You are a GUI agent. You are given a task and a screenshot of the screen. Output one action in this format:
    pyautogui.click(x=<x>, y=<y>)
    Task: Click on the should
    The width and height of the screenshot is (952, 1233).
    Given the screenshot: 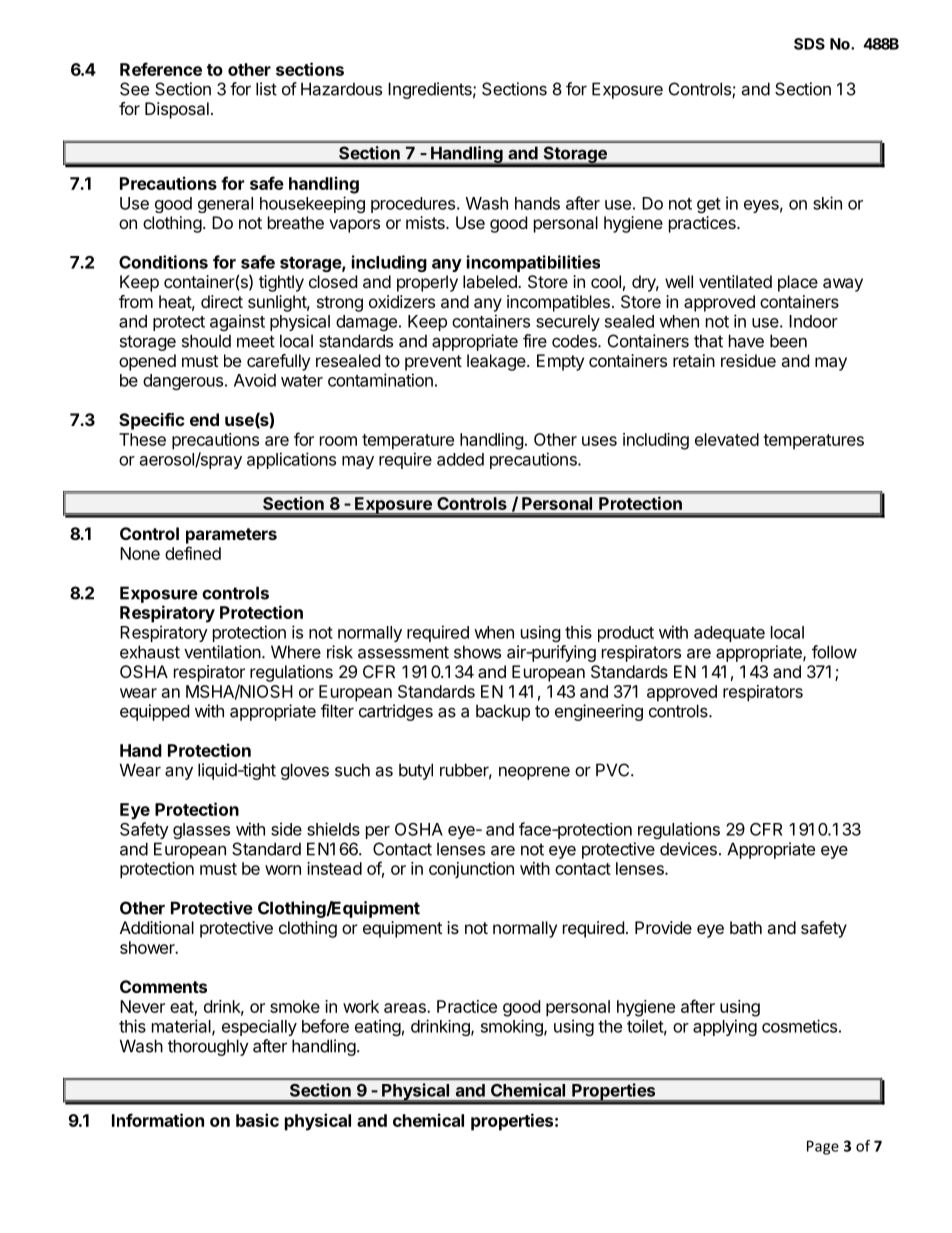 What is the action you would take?
    pyautogui.click(x=206, y=341)
